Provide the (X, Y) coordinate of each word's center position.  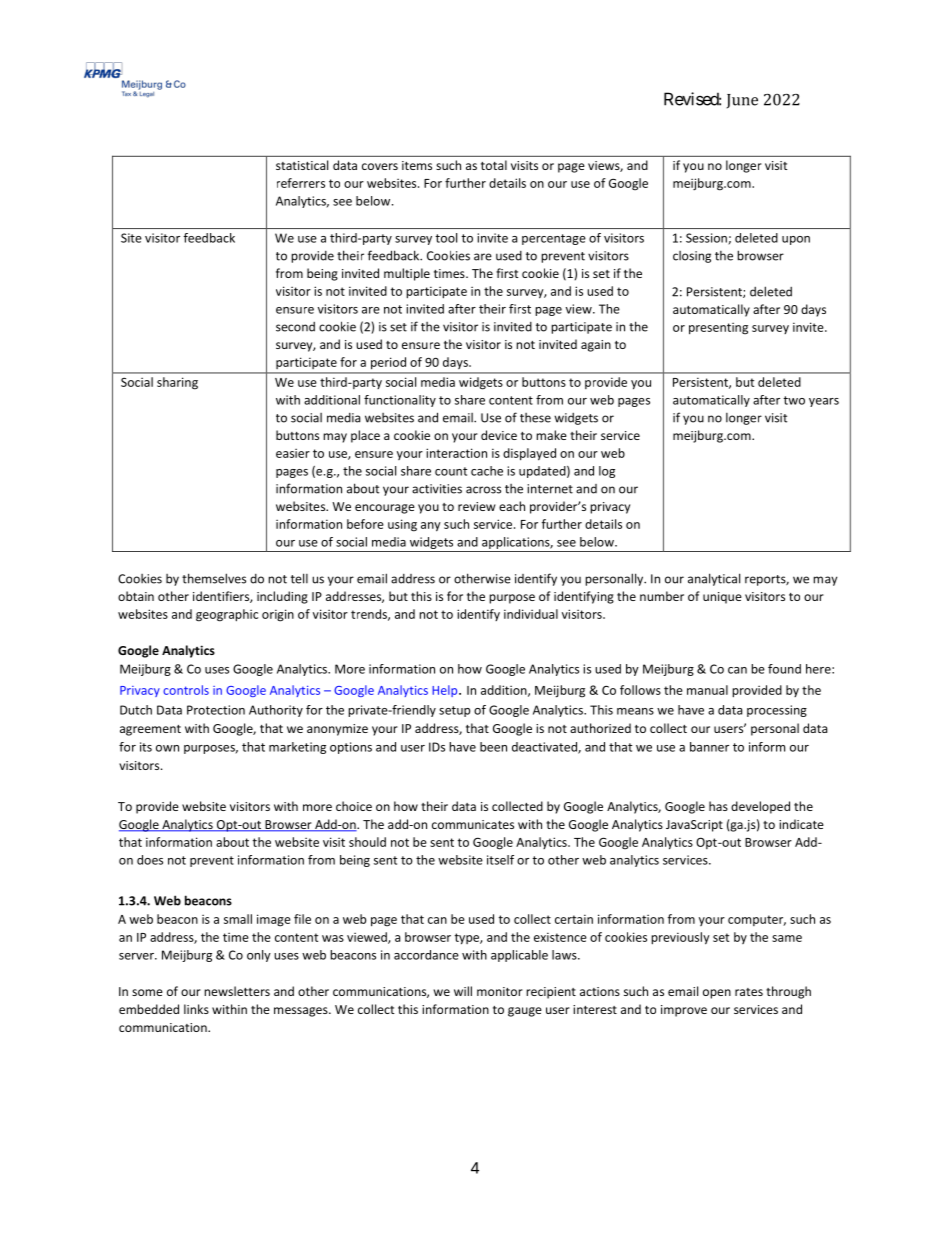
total (494, 165)
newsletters (237, 991)
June (742, 101)
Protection (216, 710)
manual (707, 690)
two (794, 400)
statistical (302, 165)
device (499, 435)
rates (749, 992)
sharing (177, 383)
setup (454, 711)
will (463, 991)
